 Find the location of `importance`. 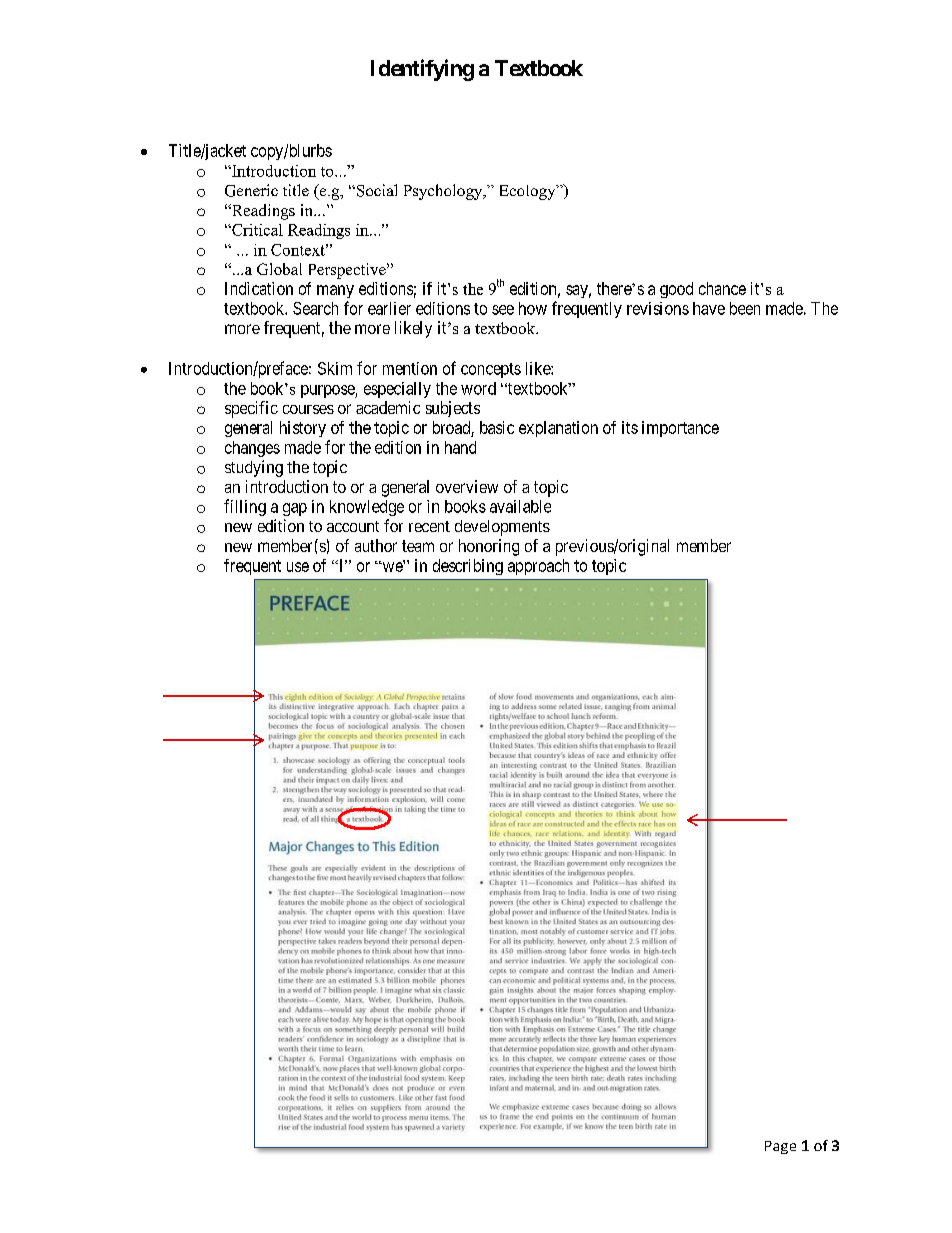

importance is located at coordinates (680, 429).
